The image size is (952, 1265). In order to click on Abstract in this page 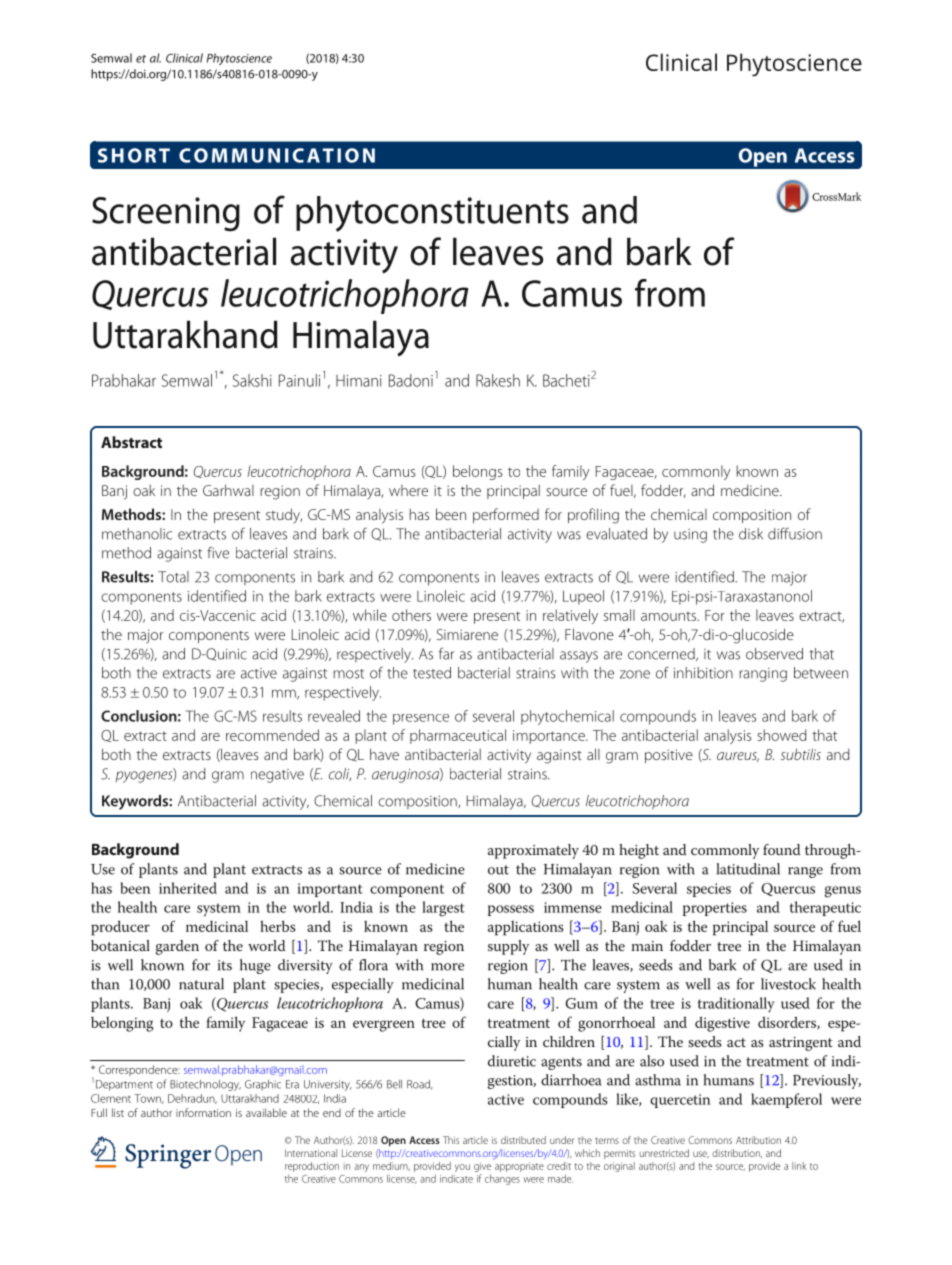, I will do `click(131, 442)`.
